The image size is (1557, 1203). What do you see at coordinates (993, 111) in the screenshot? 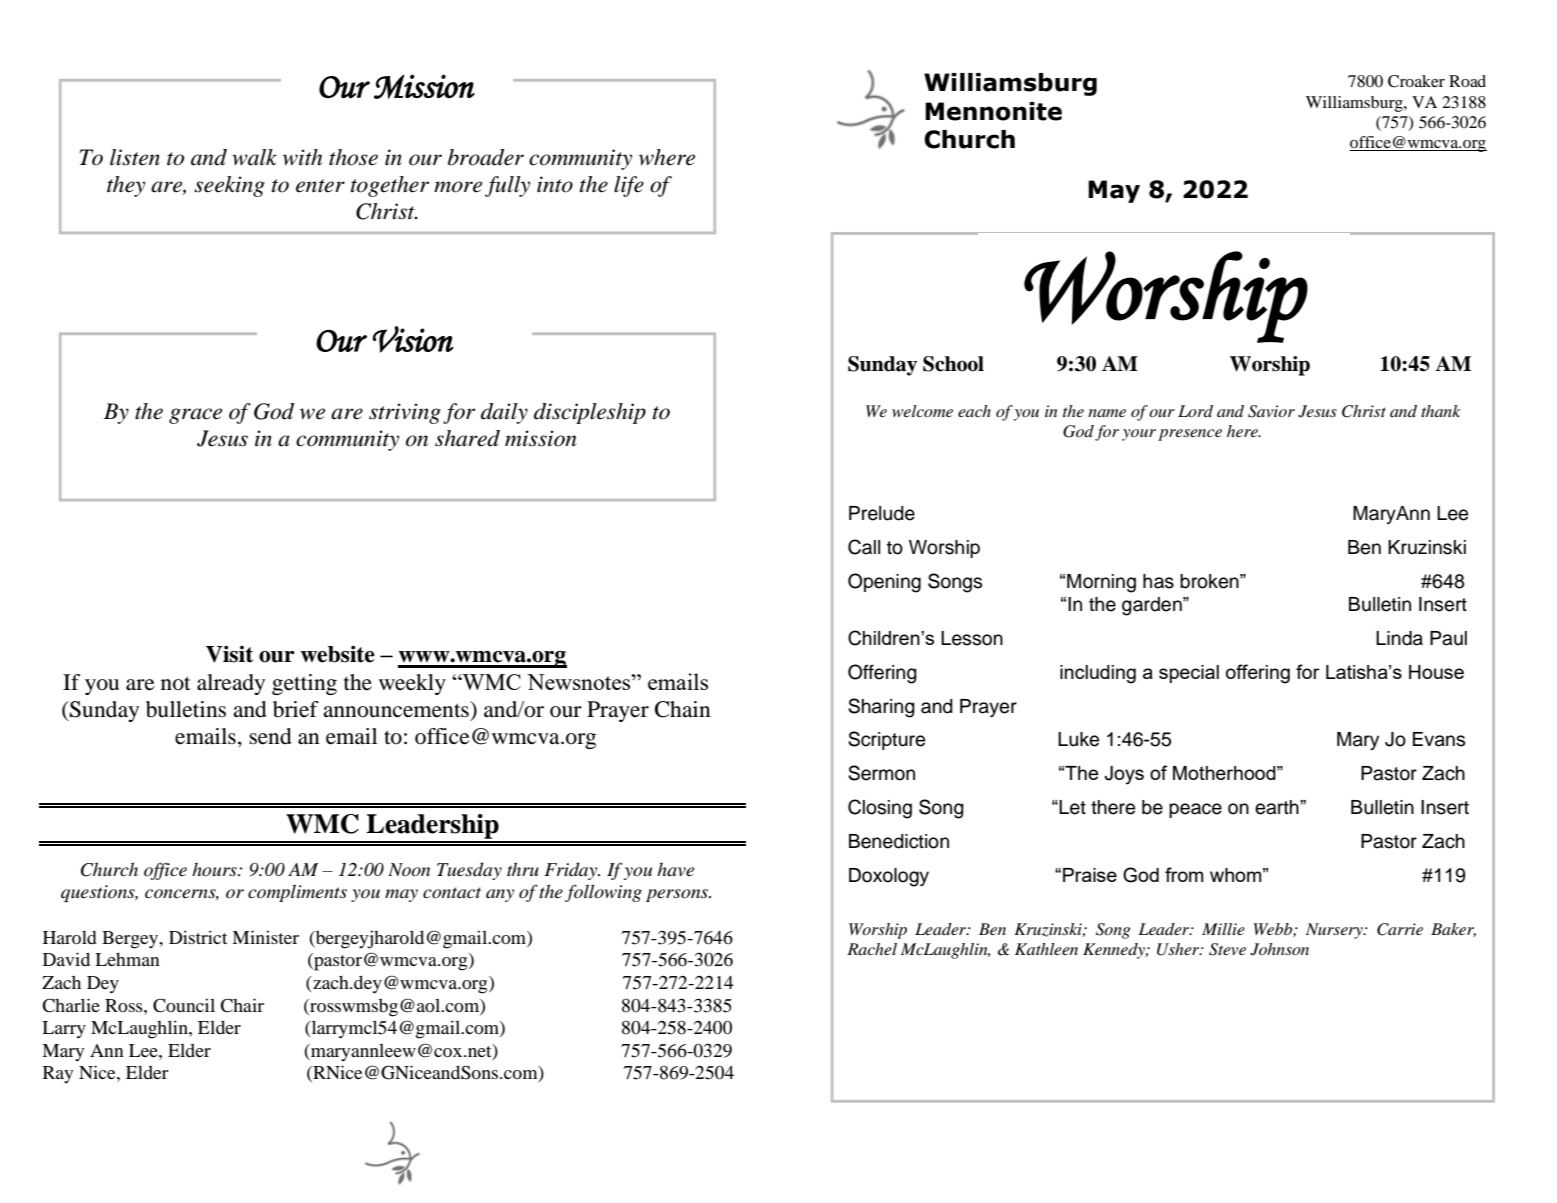
I see `Mennonite` at bounding box center [993, 111].
